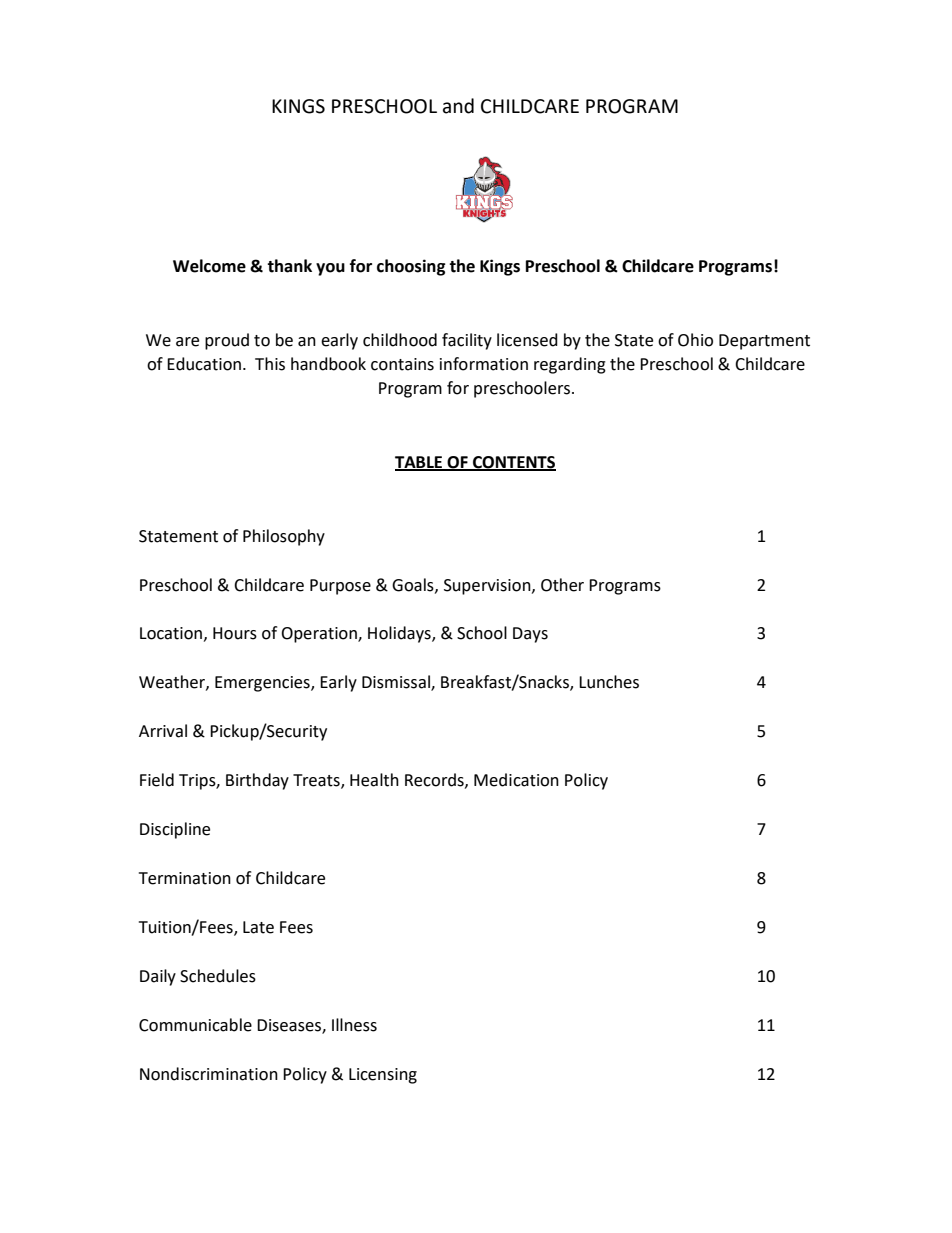  Describe the element at coordinates (284, 537) in the image. I see `Philosophy` at that location.
